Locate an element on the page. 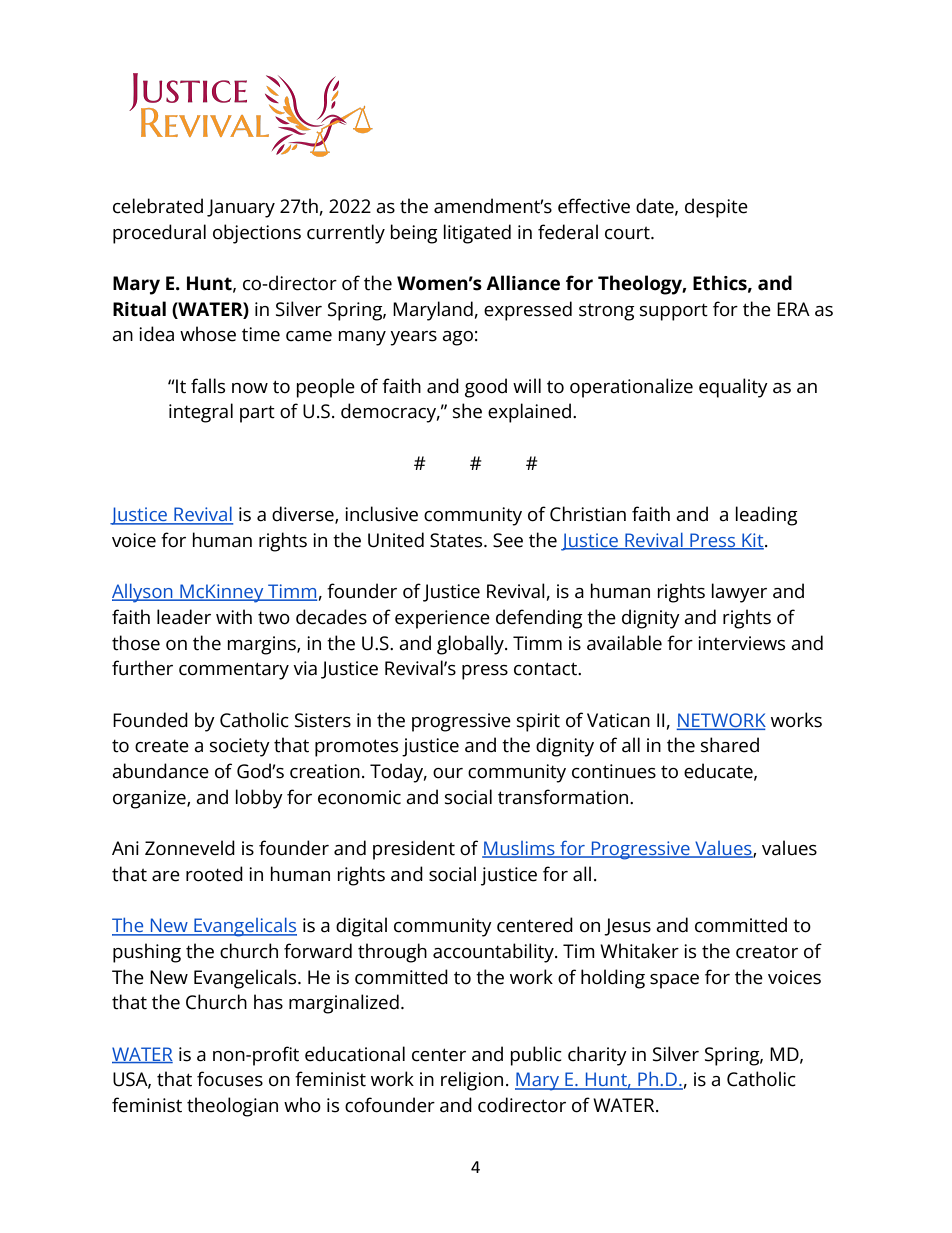 The image size is (952, 1233). litigated is located at coordinates (477, 234).
